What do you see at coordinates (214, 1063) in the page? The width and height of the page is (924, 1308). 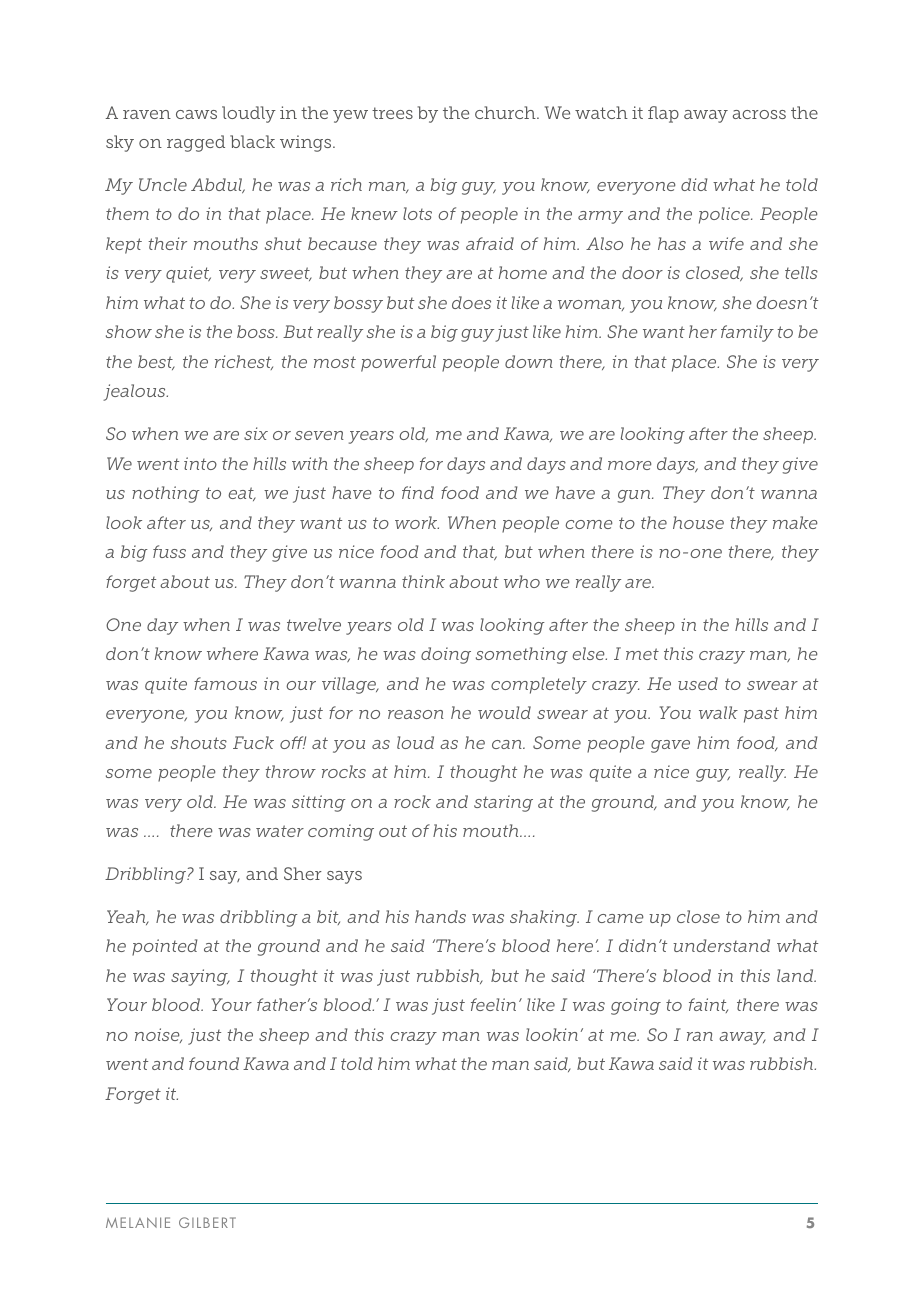 I see `found` at bounding box center [214, 1063].
